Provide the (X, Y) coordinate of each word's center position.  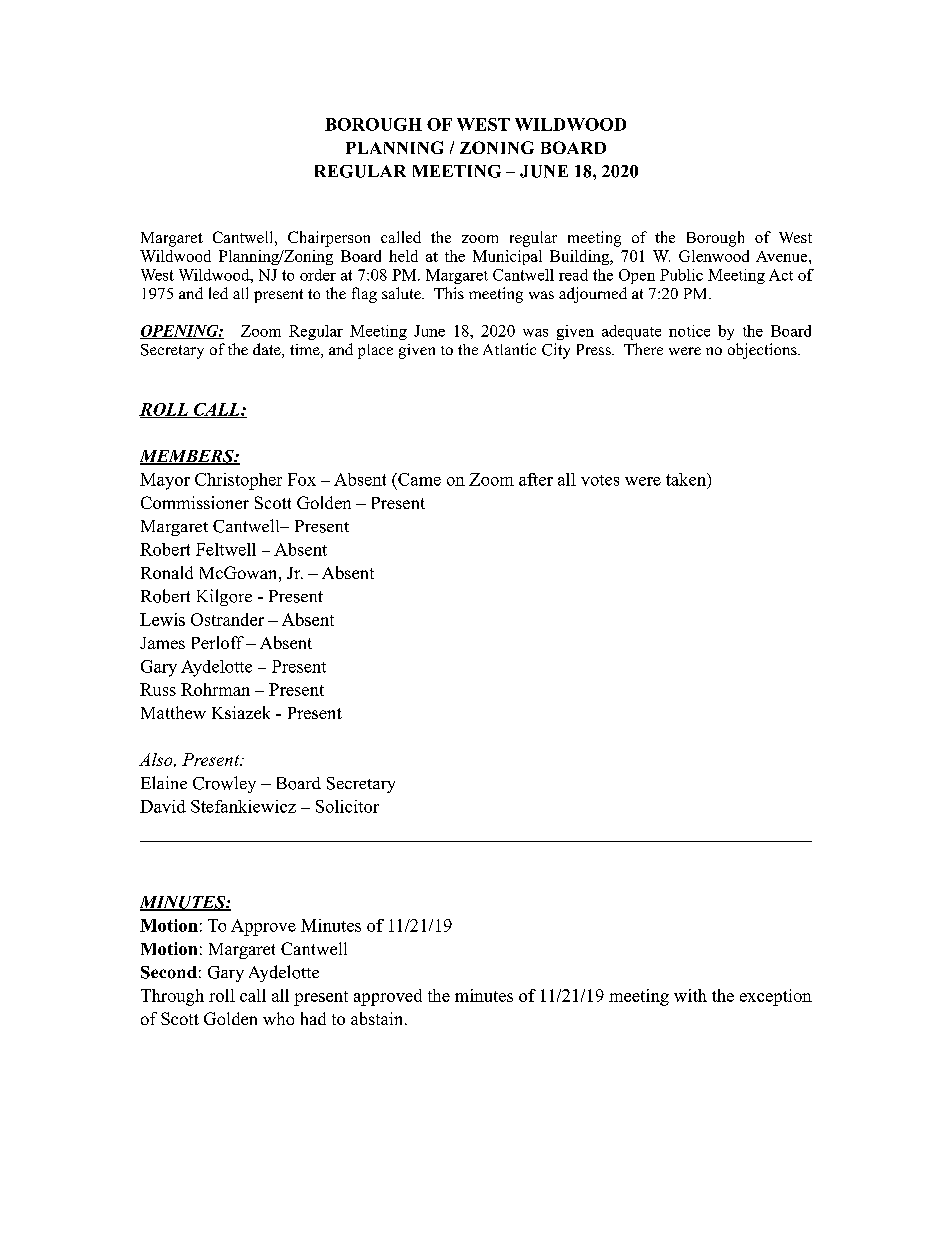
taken (687, 479)
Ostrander (227, 619)
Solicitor (347, 806)
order (318, 275)
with (690, 995)
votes (600, 480)
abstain (378, 1018)
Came (418, 479)
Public (681, 275)
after (536, 479)
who (278, 1018)
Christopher (238, 481)
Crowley (224, 784)
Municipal (507, 257)
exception (776, 997)
